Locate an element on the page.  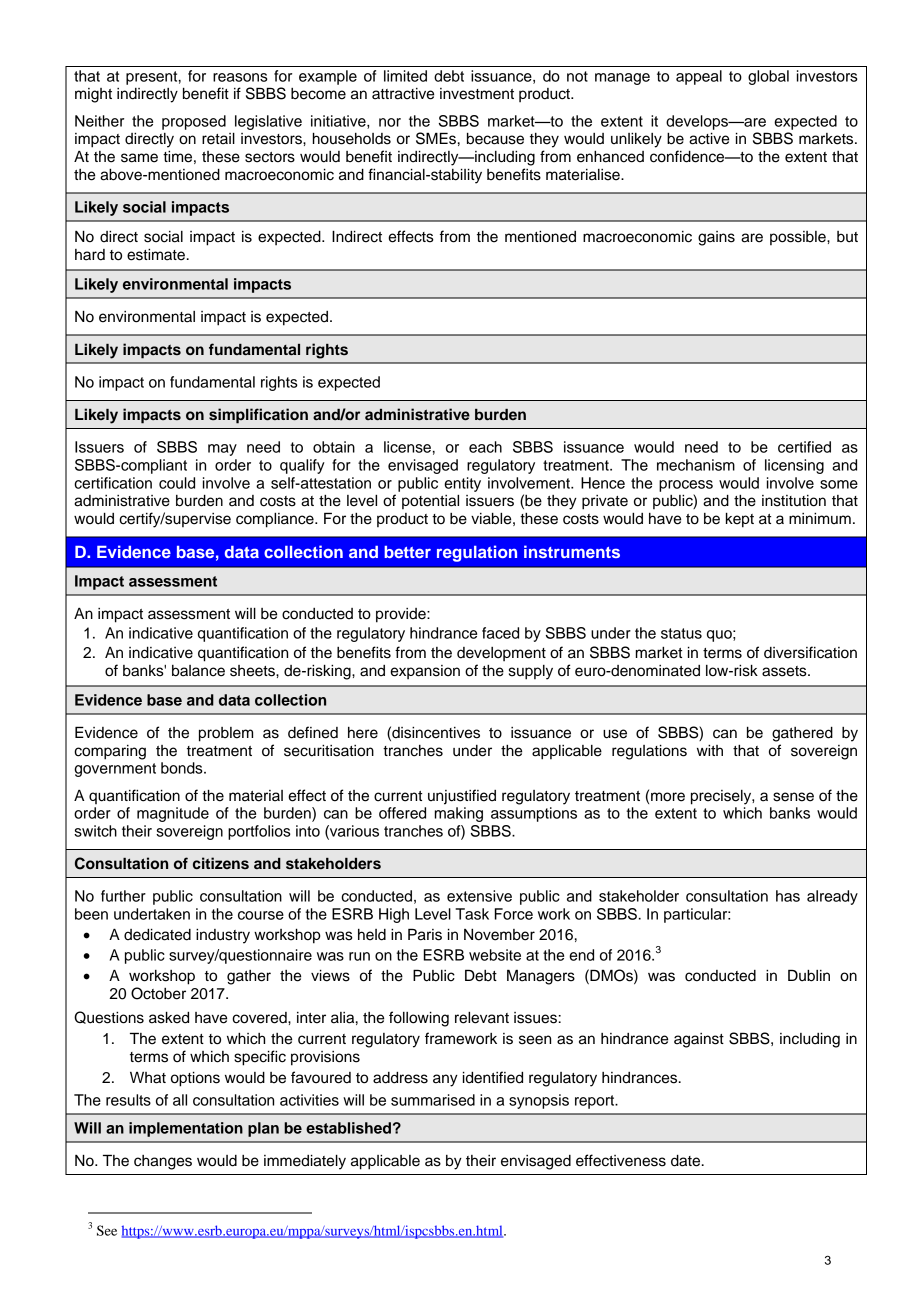
bonds is located at coordinates (183, 768).
